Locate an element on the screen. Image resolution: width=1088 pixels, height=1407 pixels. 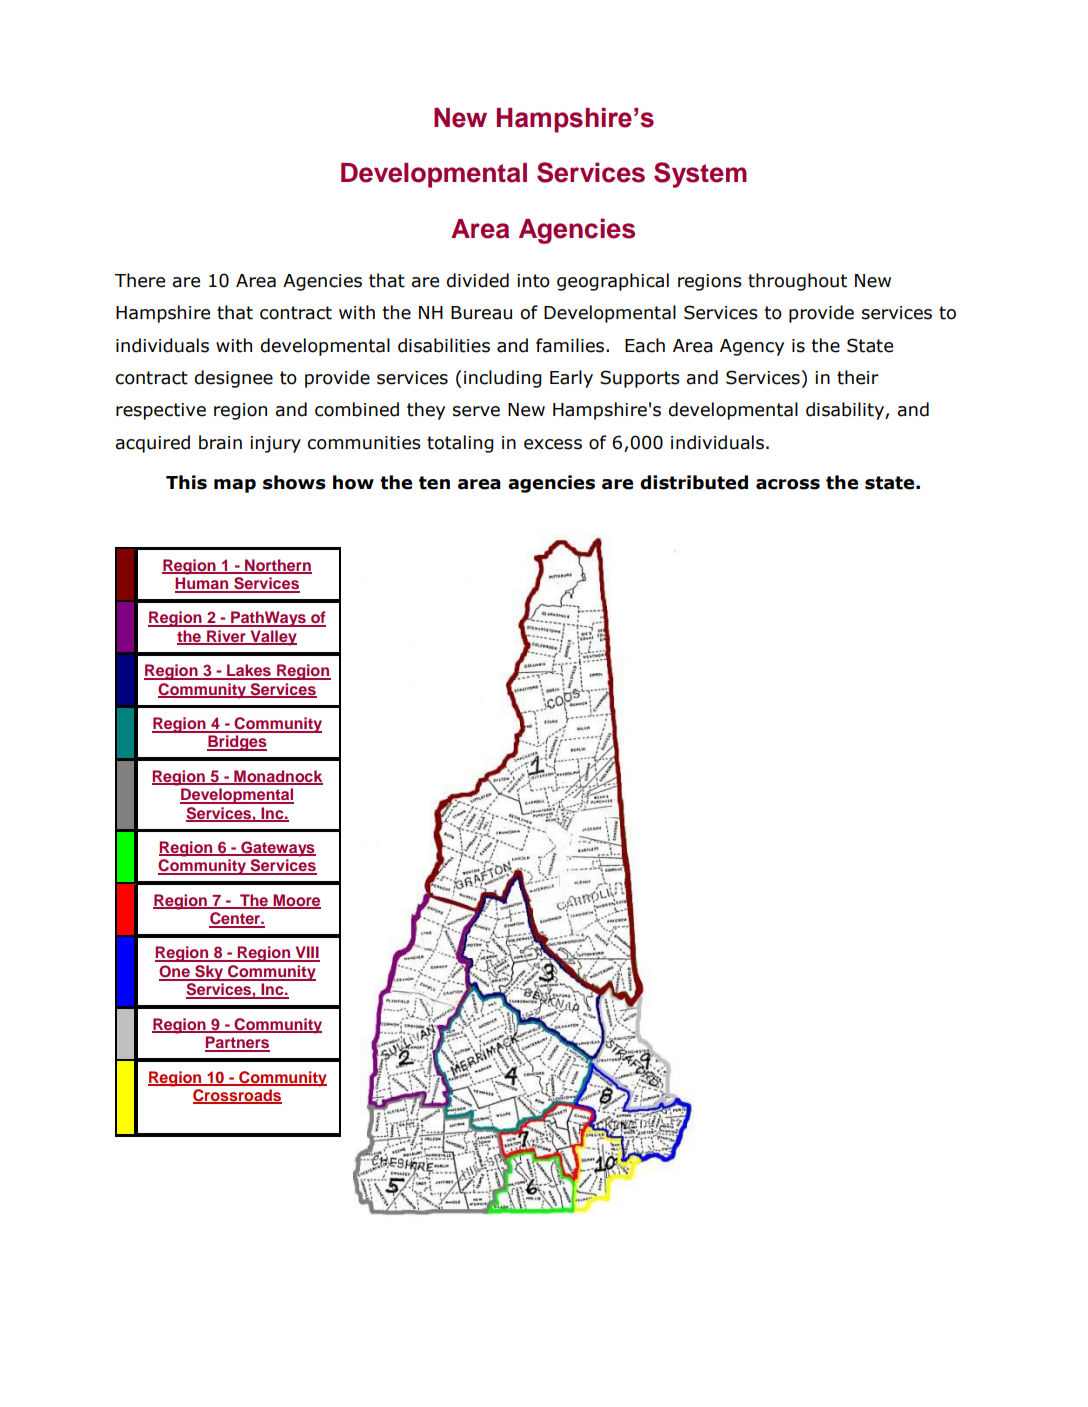
VIII is located at coordinates (306, 953).
